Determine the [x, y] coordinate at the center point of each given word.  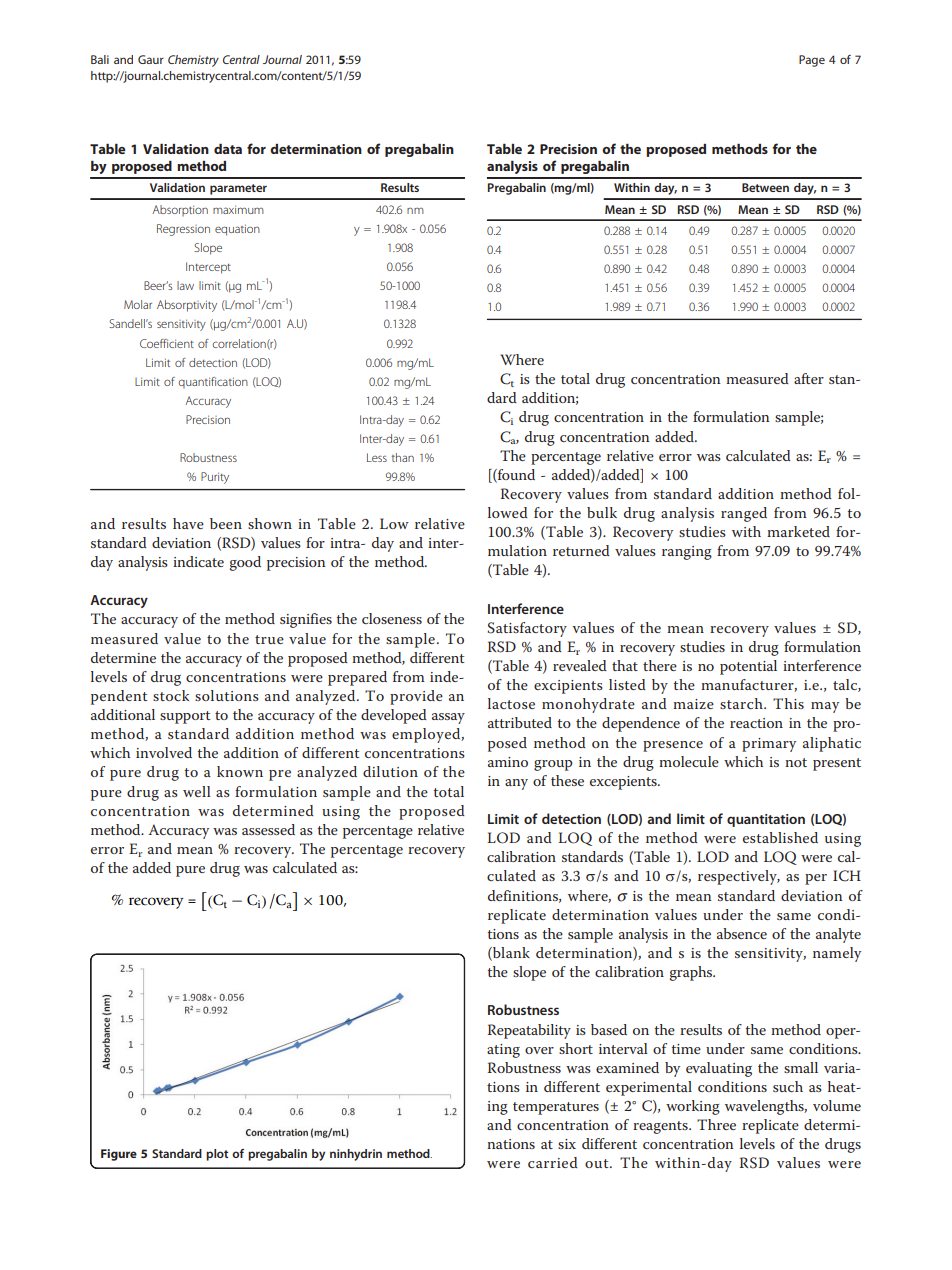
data [228, 148]
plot [217, 1155]
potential [748, 667]
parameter [238, 189]
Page [812, 61]
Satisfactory [527, 629]
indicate [198, 561]
